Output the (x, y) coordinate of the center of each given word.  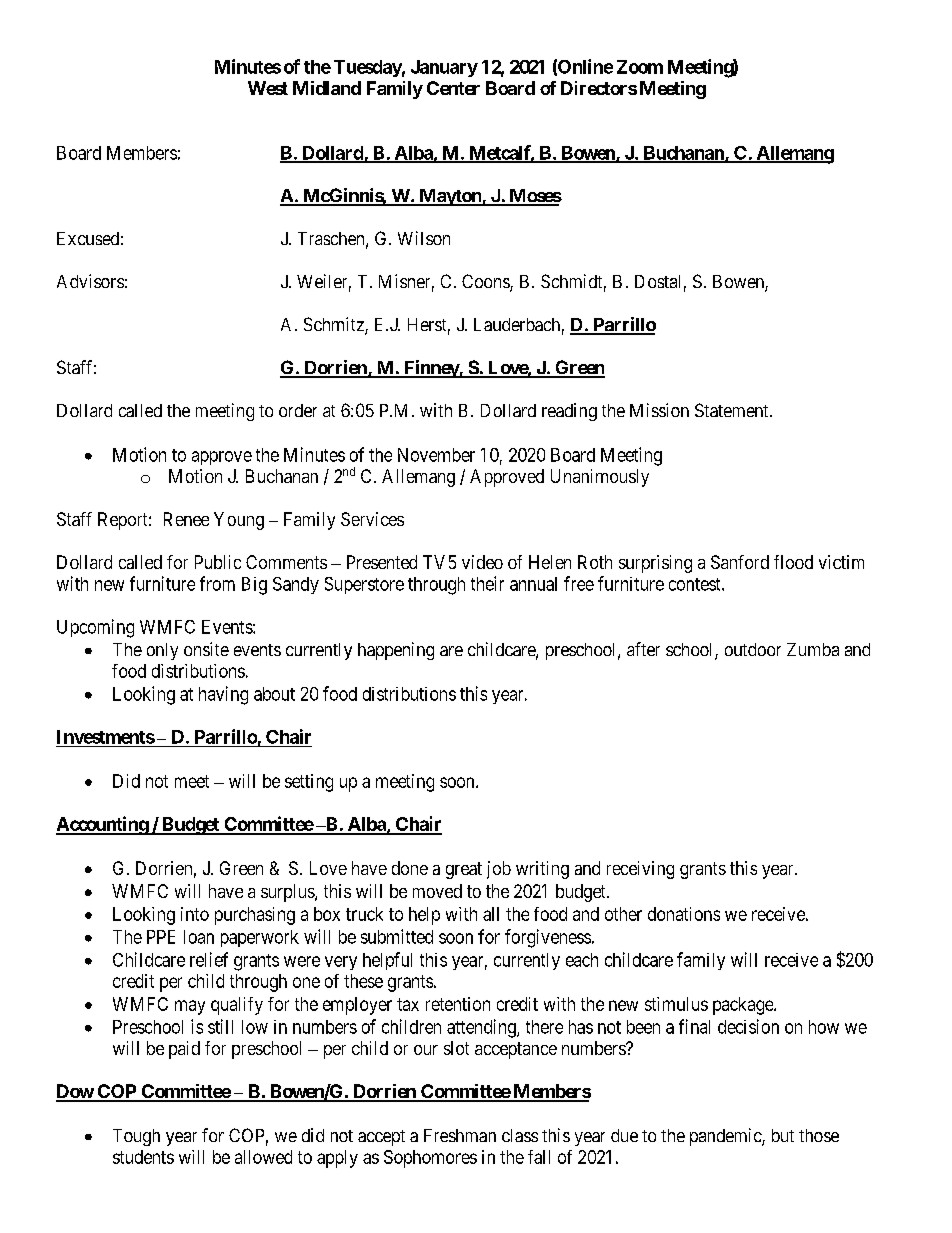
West (268, 88)
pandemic (726, 1137)
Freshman (460, 1135)
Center (453, 88)
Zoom (640, 67)
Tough (136, 1137)
